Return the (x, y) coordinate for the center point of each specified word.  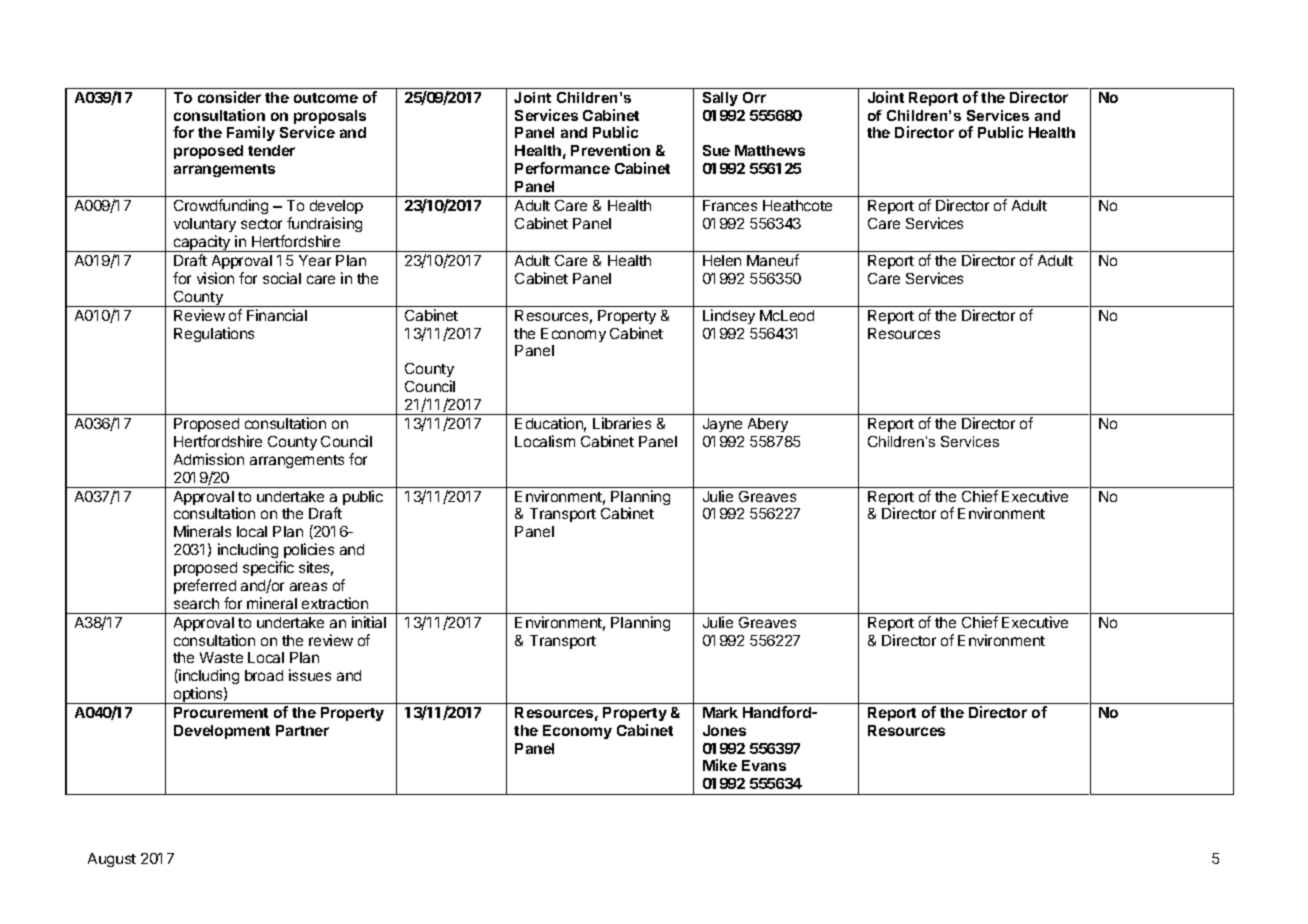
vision (215, 278)
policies (309, 550)
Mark (720, 712)
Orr (754, 97)
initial (369, 622)
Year (315, 260)
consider (229, 97)
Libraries (622, 423)
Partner (302, 730)
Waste (221, 657)
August (112, 860)
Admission (209, 459)
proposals (330, 118)
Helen (722, 260)
